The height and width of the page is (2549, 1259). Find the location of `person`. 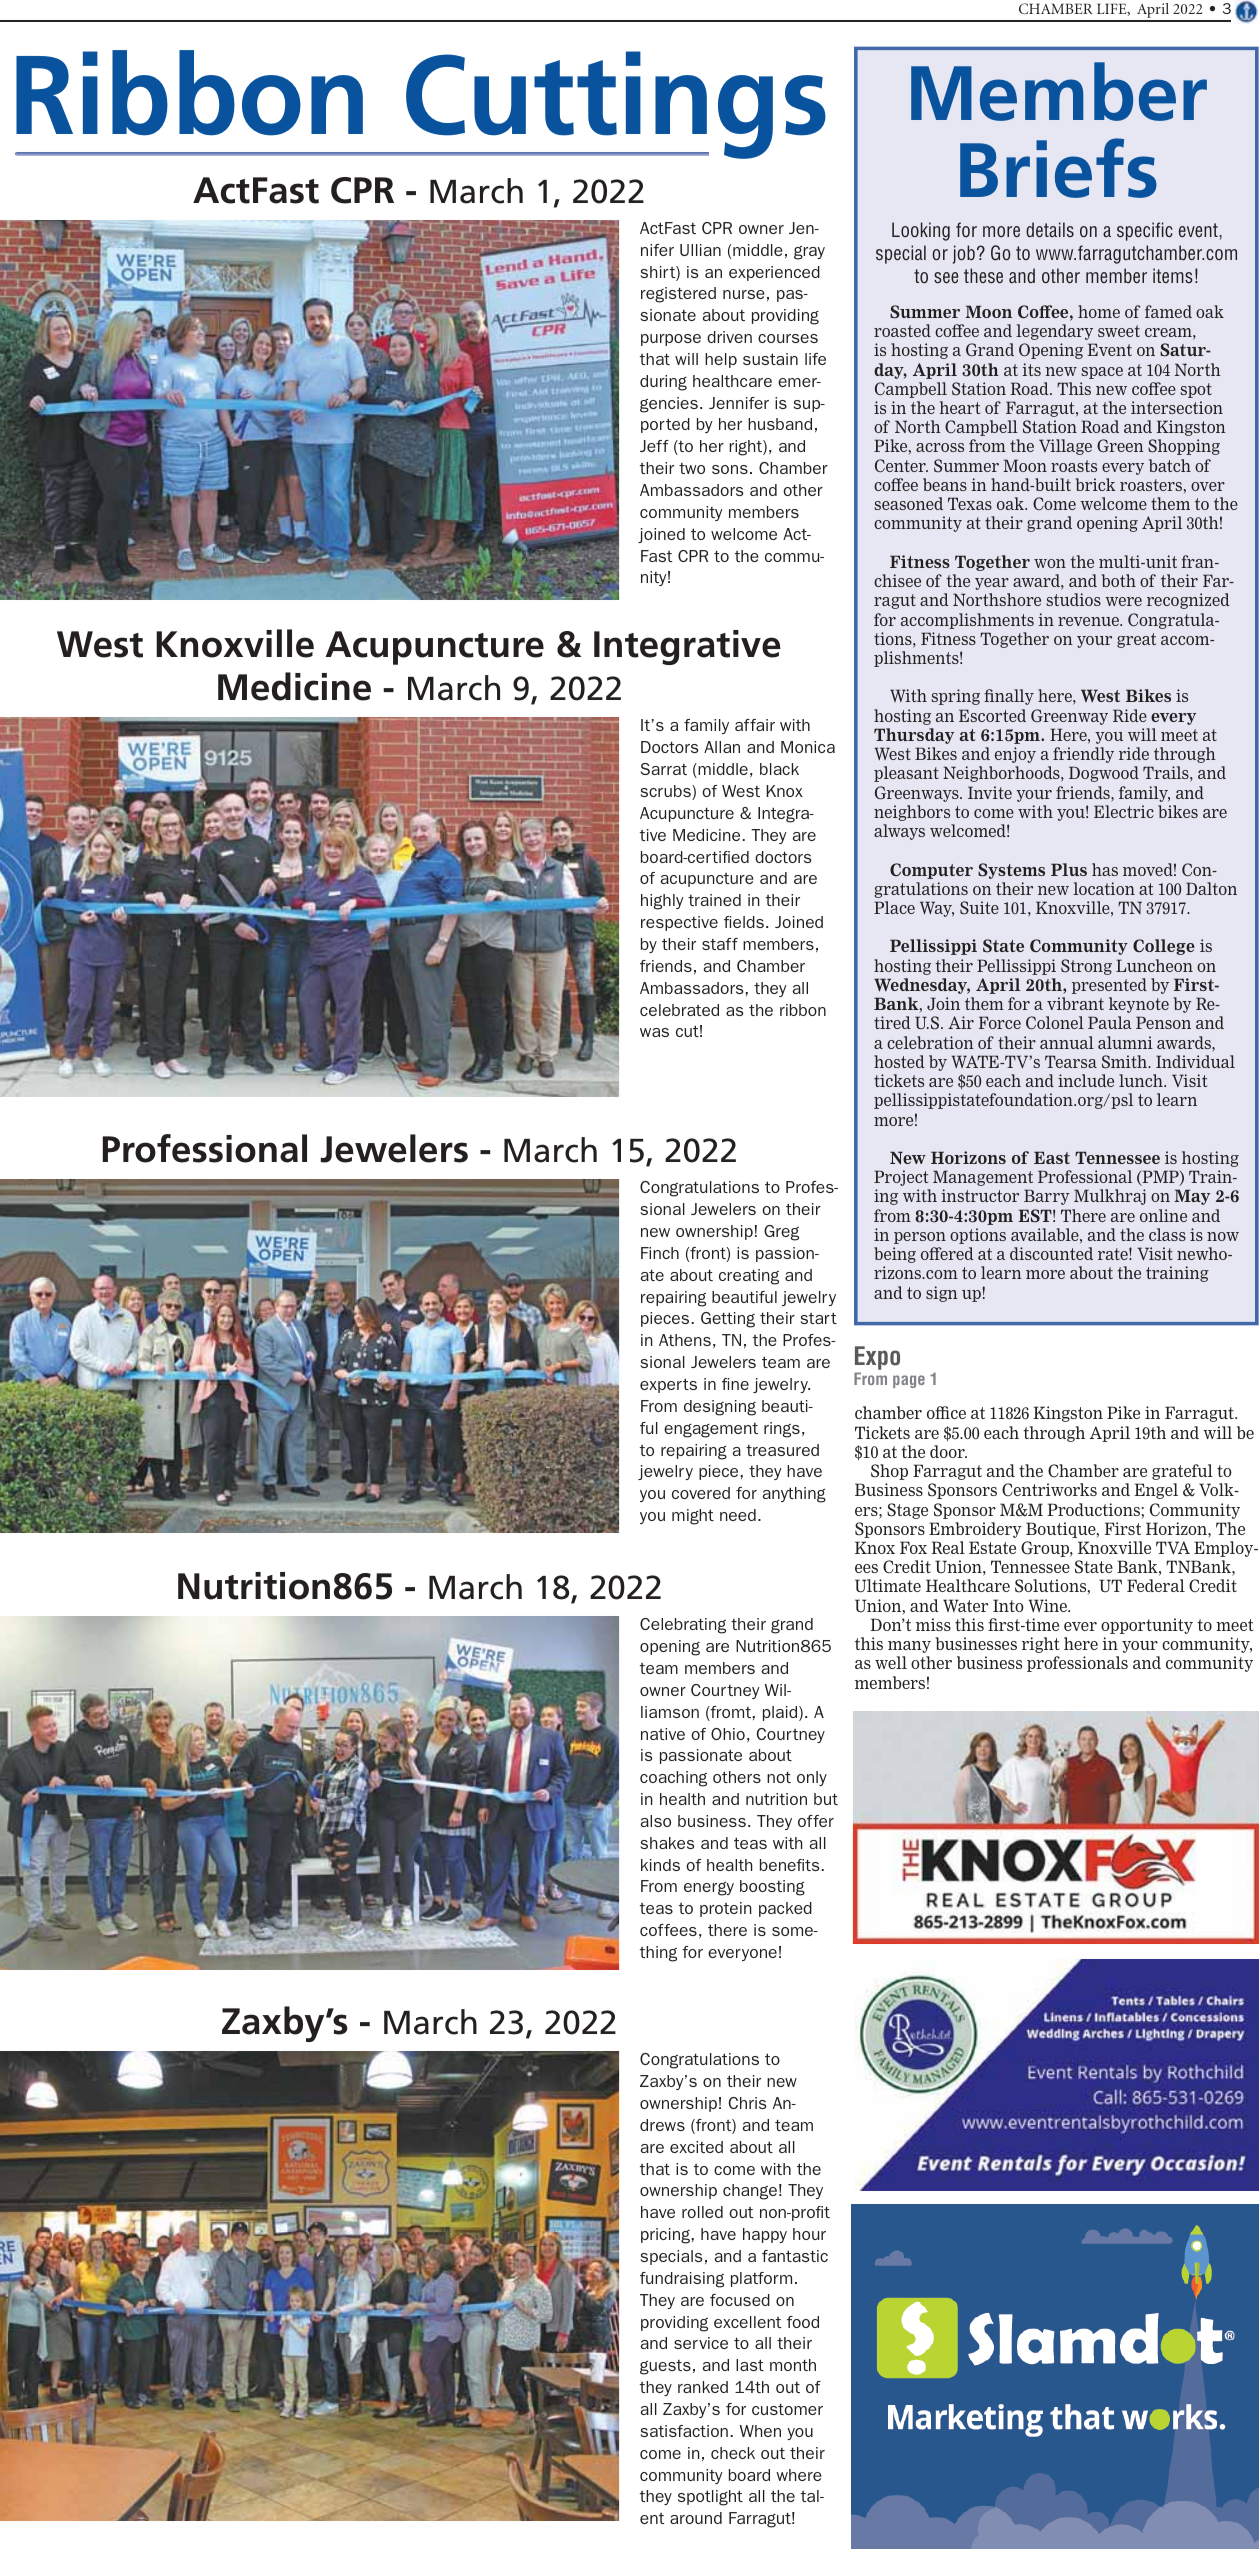

person is located at coordinates (920, 1238).
